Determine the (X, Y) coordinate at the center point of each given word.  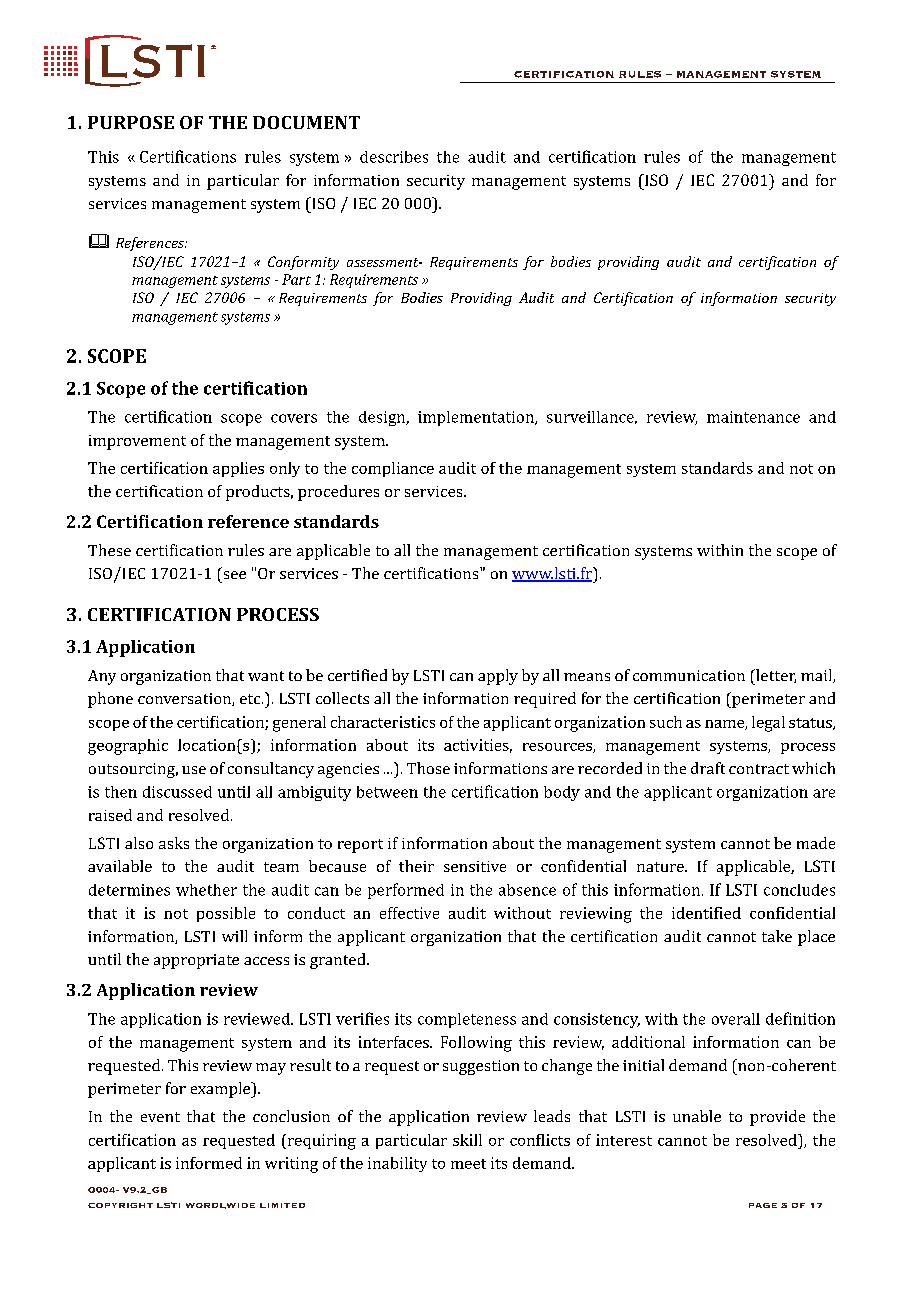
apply (498, 677)
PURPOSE (131, 122)
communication (689, 675)
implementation (477, 418)
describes (394, 157)
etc (251, 699)
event (160, 1117)
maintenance (753, 417)
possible (226, 914)
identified (706, 913)
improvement (137, 442)
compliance (393, 469)
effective (409, 913)
